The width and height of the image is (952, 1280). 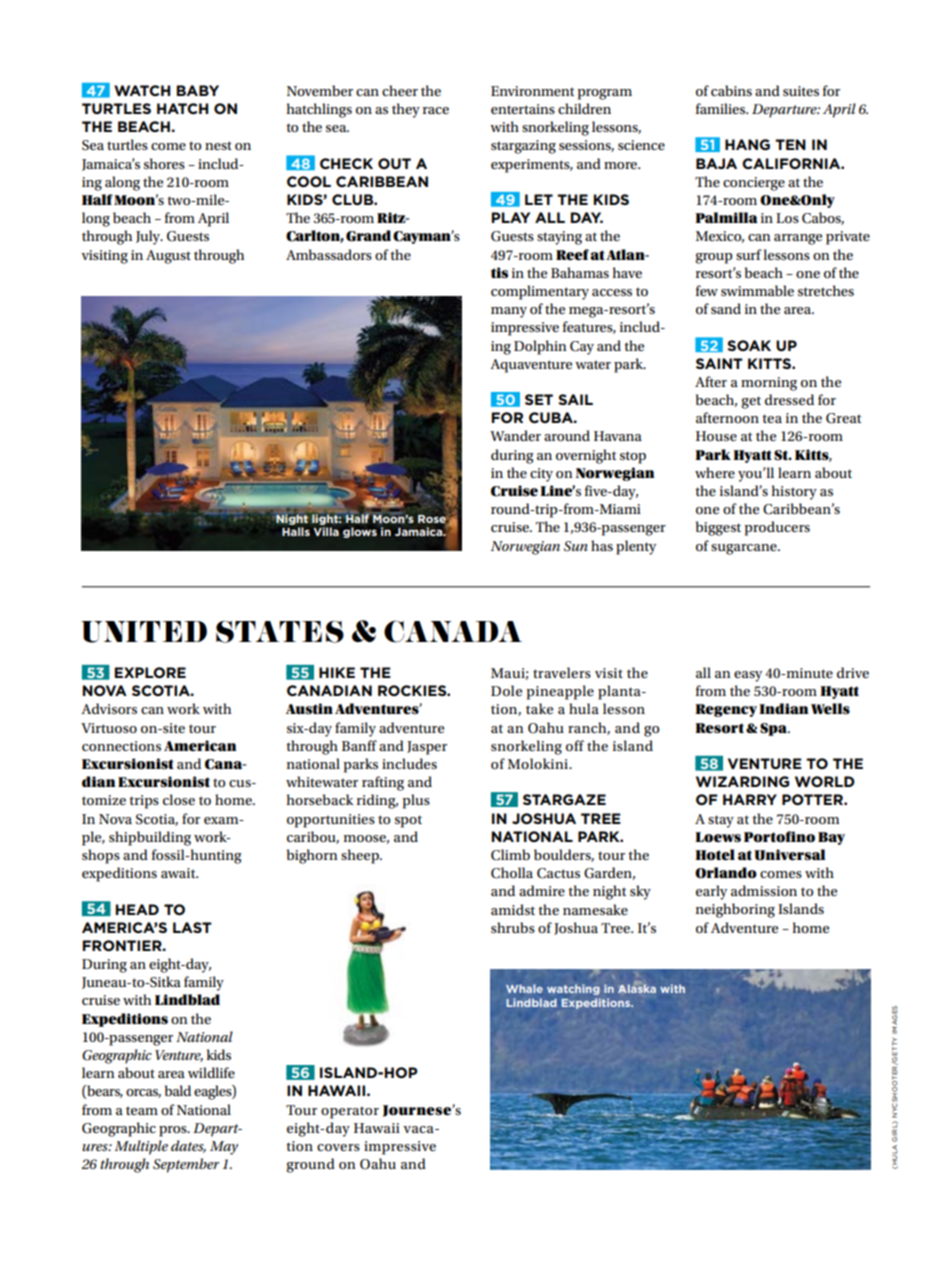 What do you see at coordinates (506, 690) in the image?
I see `Dole` at bounding box center [506, 690].
